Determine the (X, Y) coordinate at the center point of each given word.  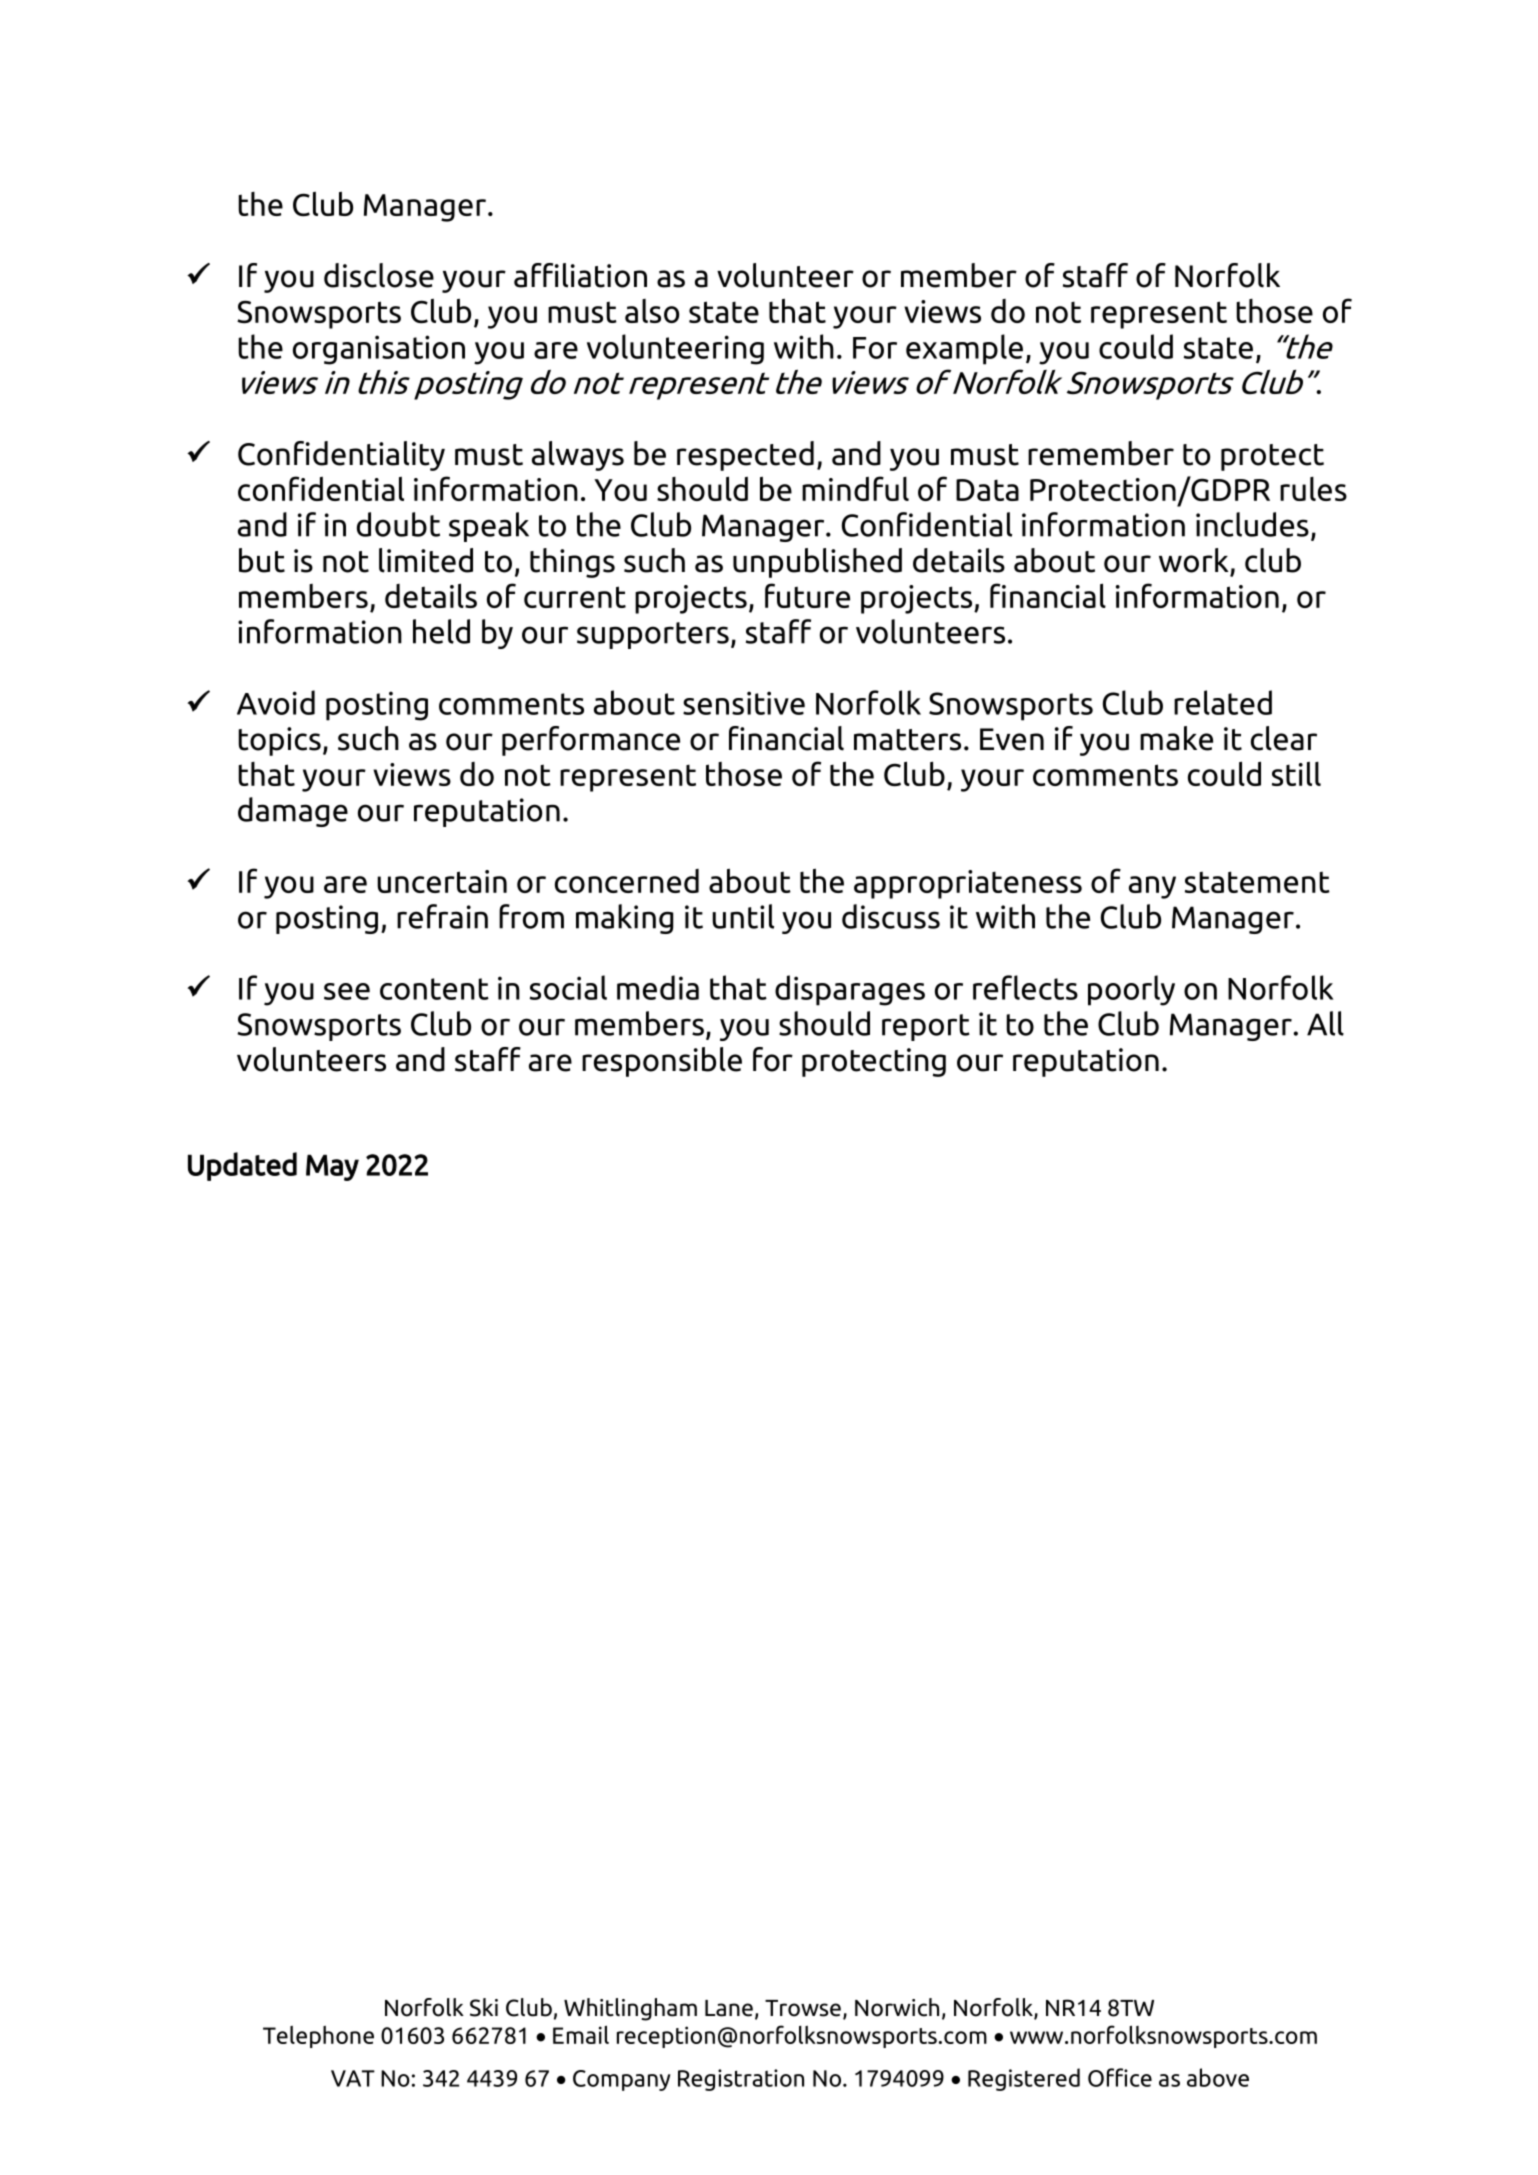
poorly (1131, 990)
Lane (729, 2008)
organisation (379, 350)
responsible (662, 1062)
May (332, 1167)
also (652, 311)
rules (1313, 489)
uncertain (442, 881)
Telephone (318, 2037)
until (743, 916)
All (1325, 1023)
